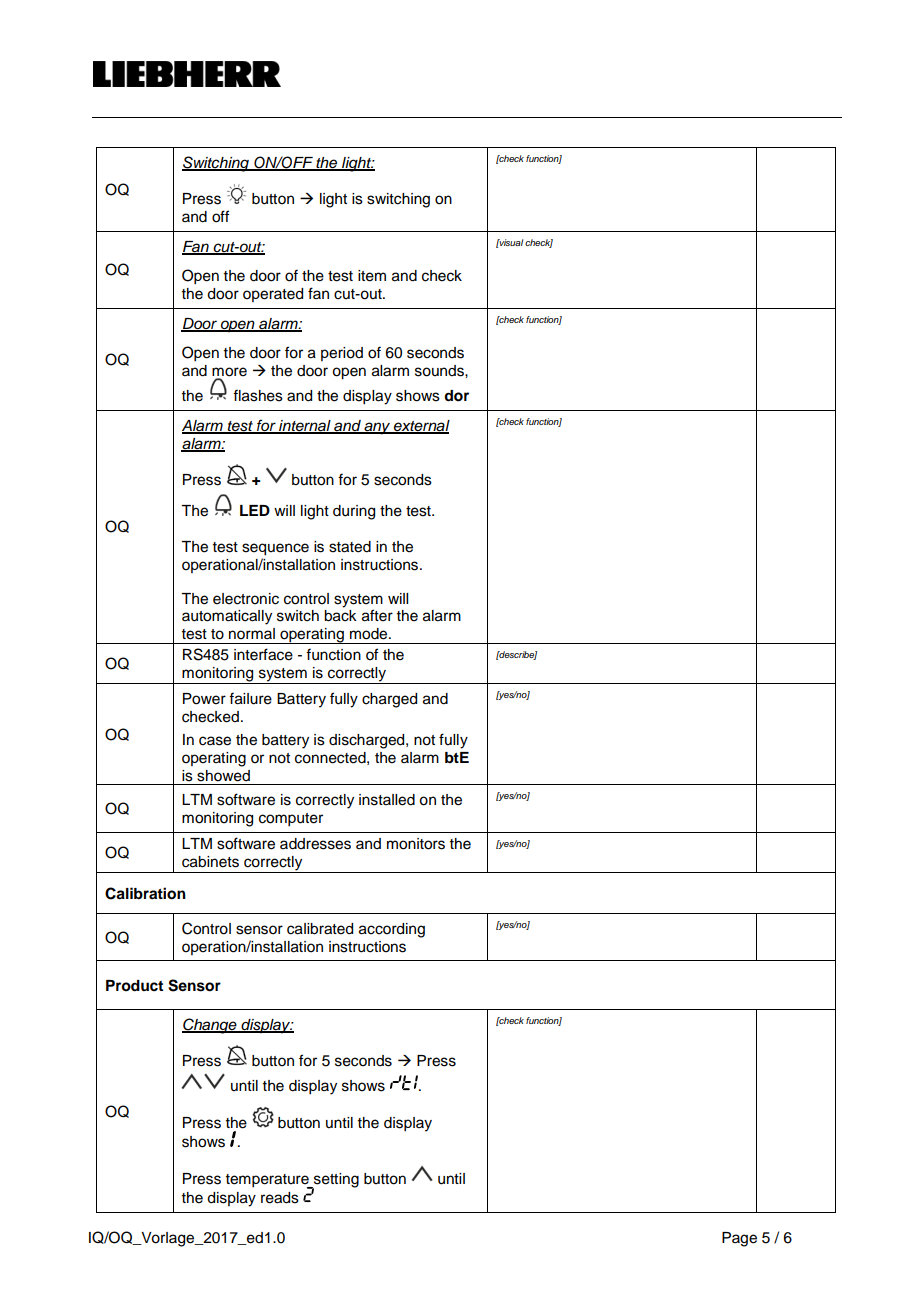 The width and height of the page is (924, 1308). Describe the element at coordinates (370, 634) in the page. I see `mode` at that location.
